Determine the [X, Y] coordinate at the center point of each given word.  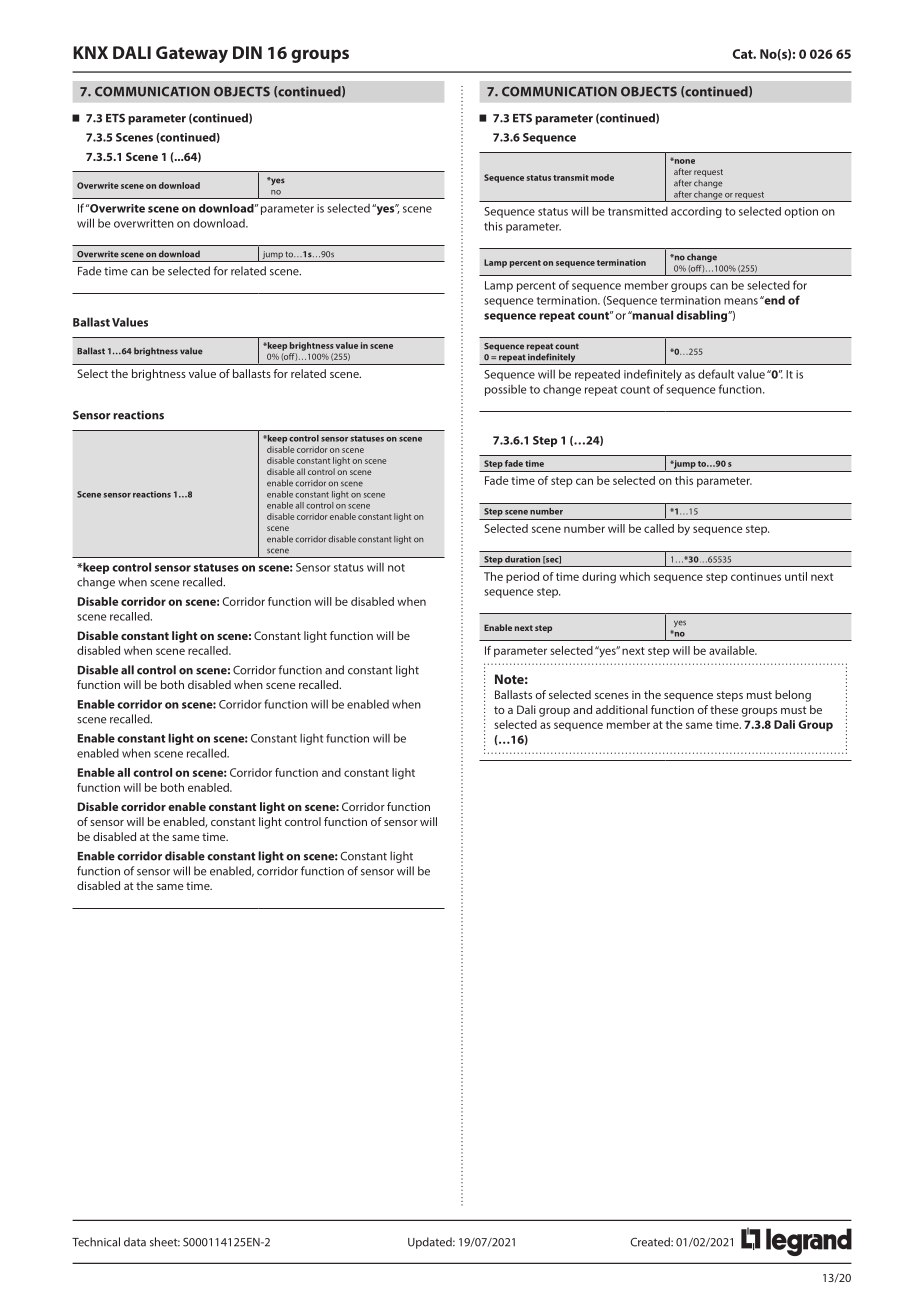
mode [602, 177]
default [716, 374]
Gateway [192, 54]
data [135, 1242]
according [696, 212]
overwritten [144, 223]
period [522, 577]
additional [622, 709]
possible [505, 390]
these [724, 709]
